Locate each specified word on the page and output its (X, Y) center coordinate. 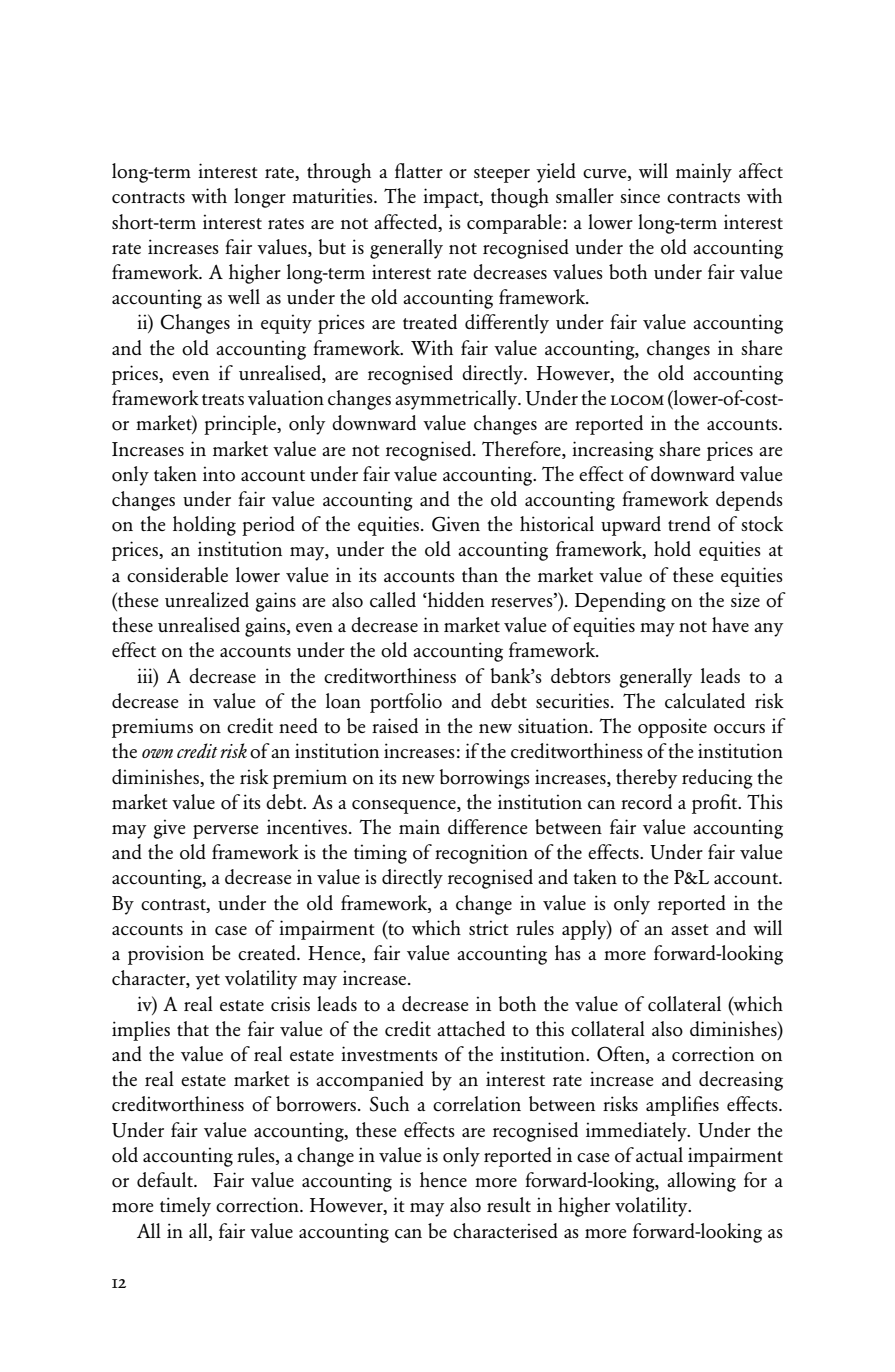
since (640, 196)
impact (452, 198)
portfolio (406, 703)
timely (185, 1207)
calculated (705, 701)
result (509, 1204)
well (244, 296)
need (298, 725)
